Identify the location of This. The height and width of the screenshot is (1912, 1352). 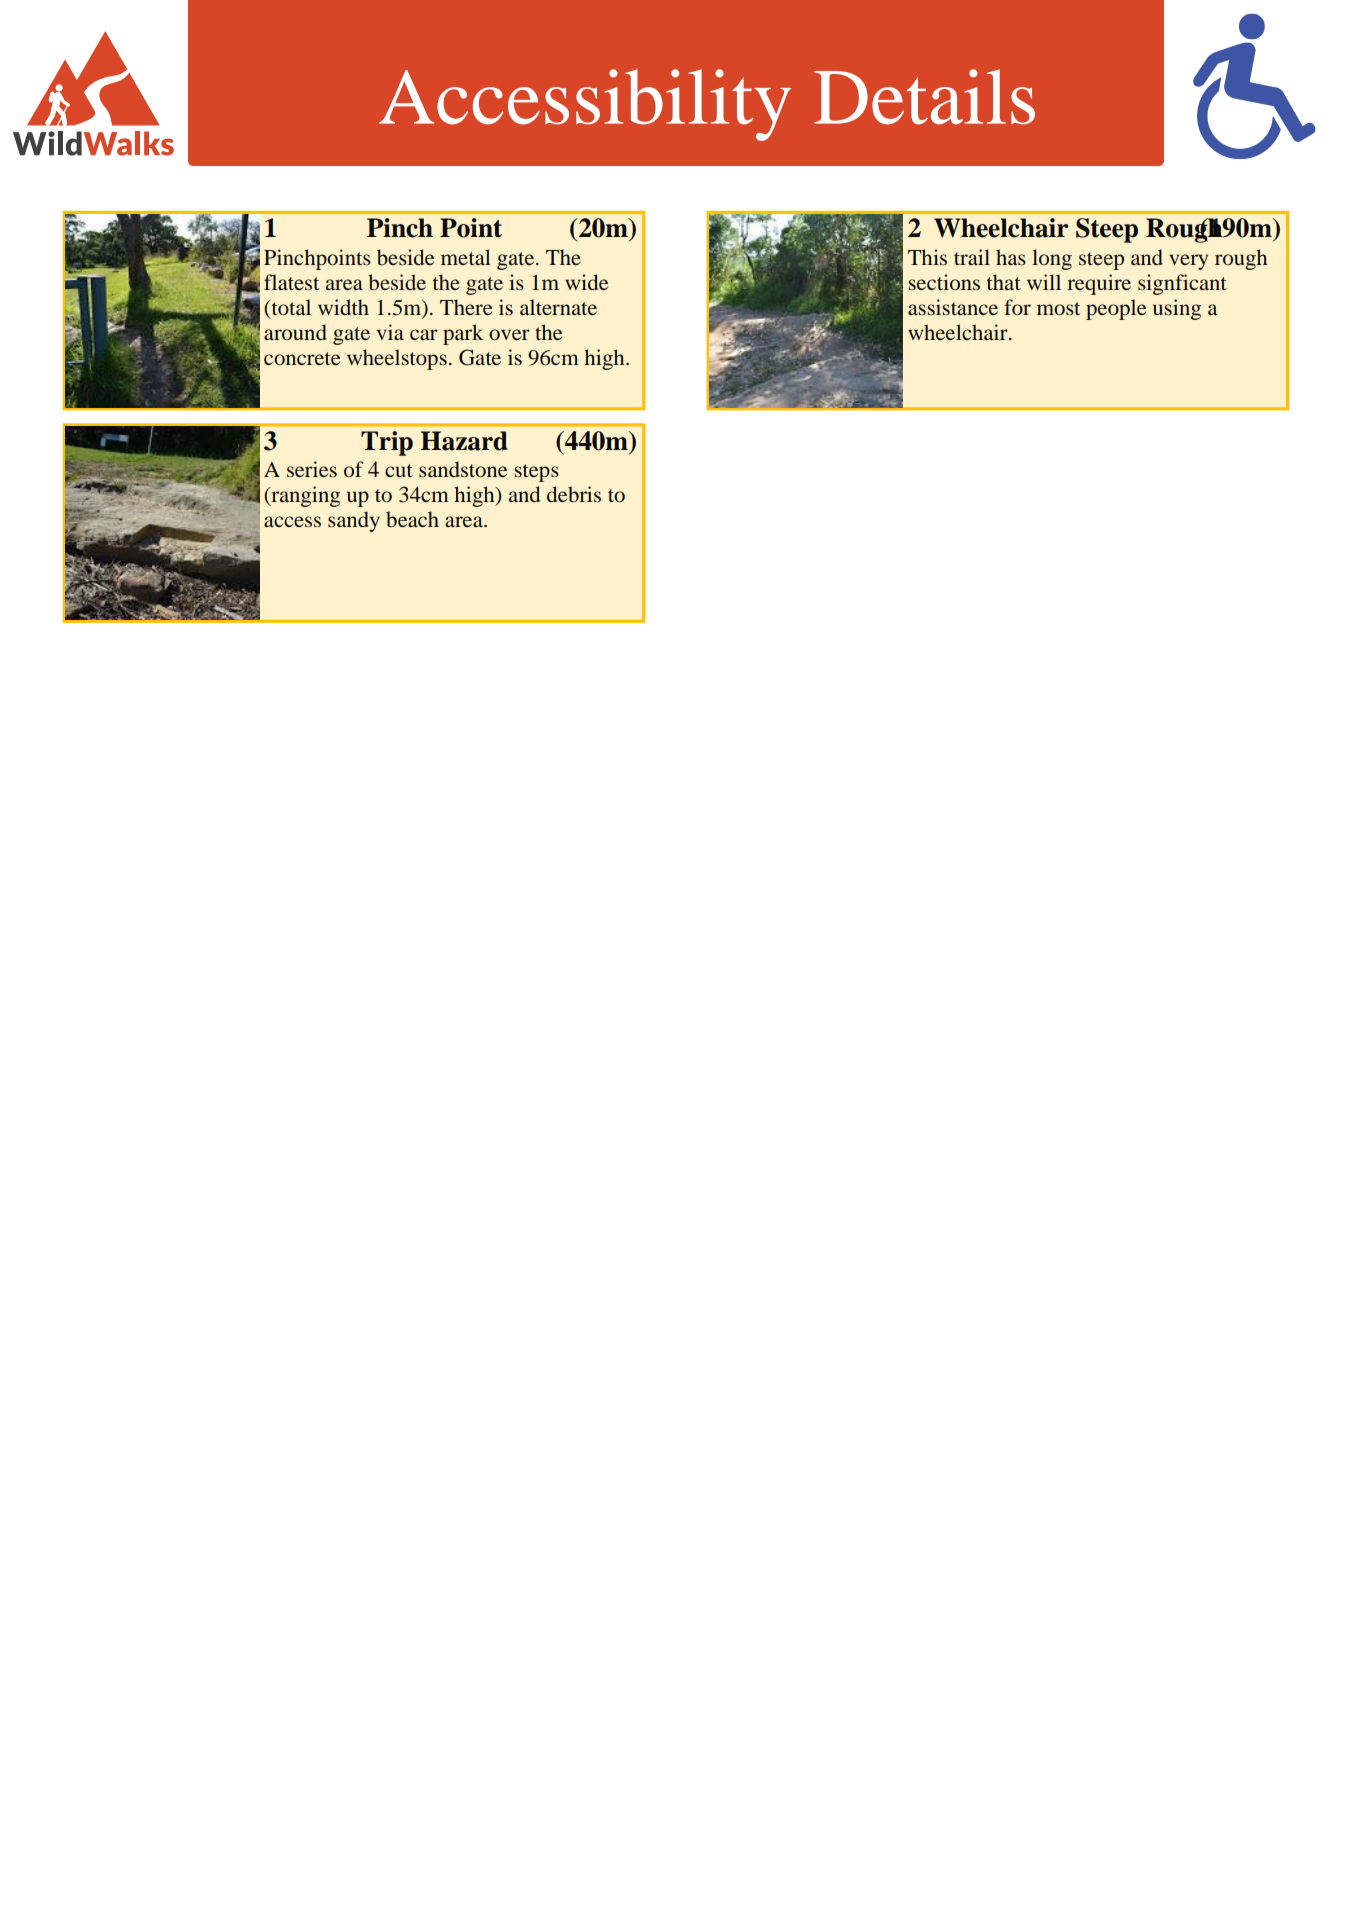
(927, 257).
